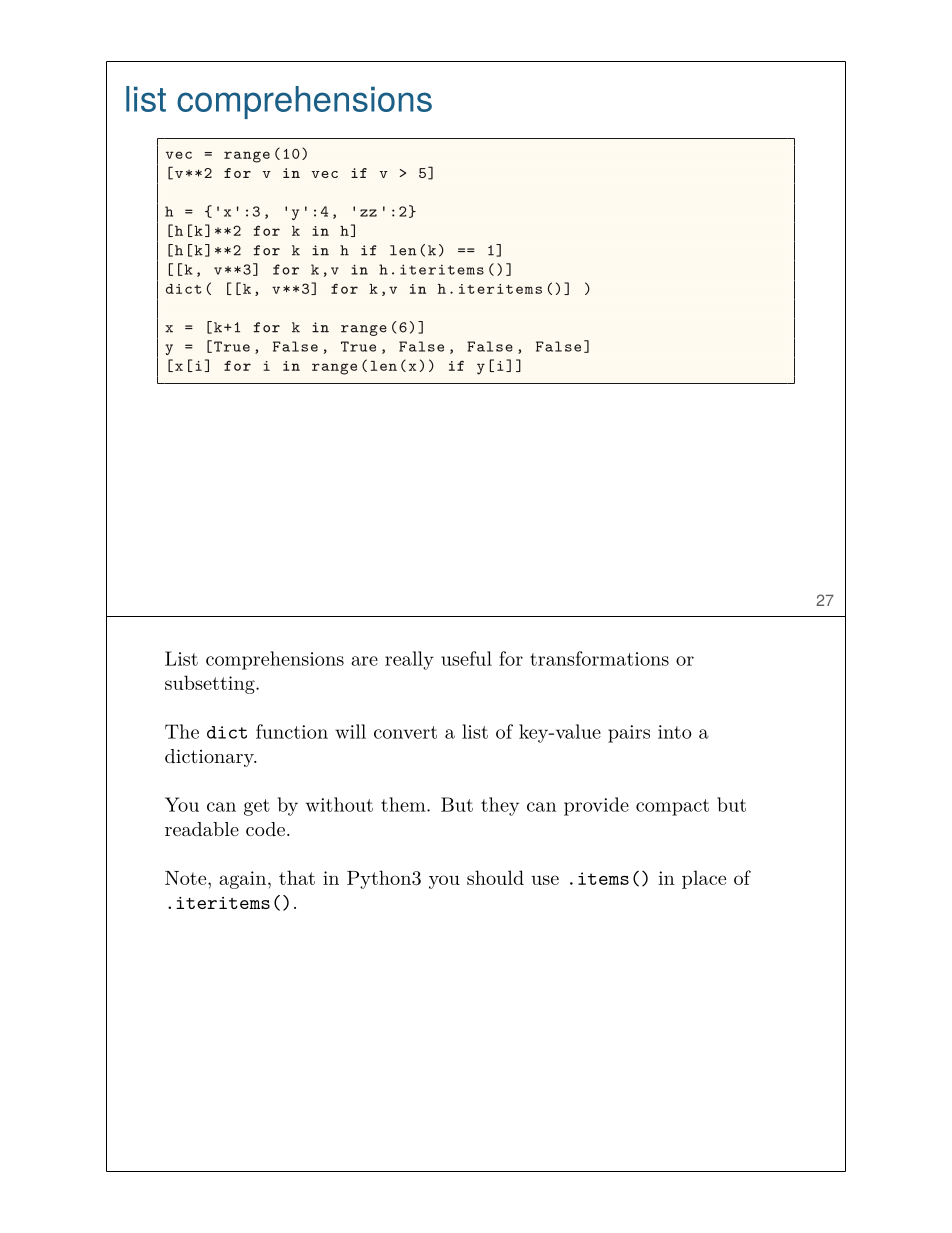 The image size is (952, 1233). What do you see at coordinates (495, 877) in the document?
I see `should` at bounding box center [495, 877].
